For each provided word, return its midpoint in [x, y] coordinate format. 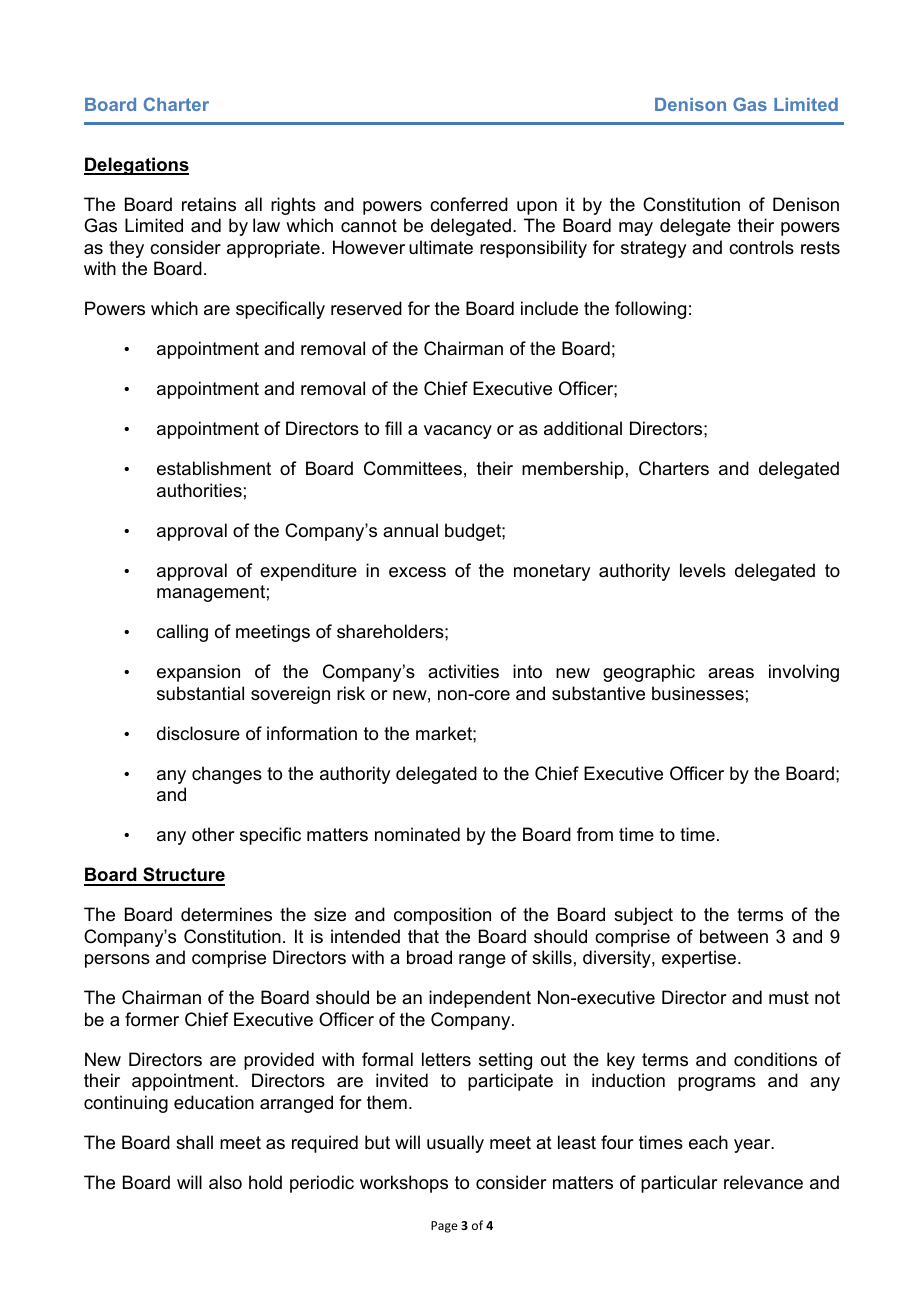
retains [209, 204]
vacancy [458, 432]
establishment [214, 468]
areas [731, 673]
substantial [200, 693]
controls [761, 247]
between [734, 936]
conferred [469, 204]
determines [226, 914]
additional [583, 428]
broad [429, 957]
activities [463, 671]
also [225, 1182]
